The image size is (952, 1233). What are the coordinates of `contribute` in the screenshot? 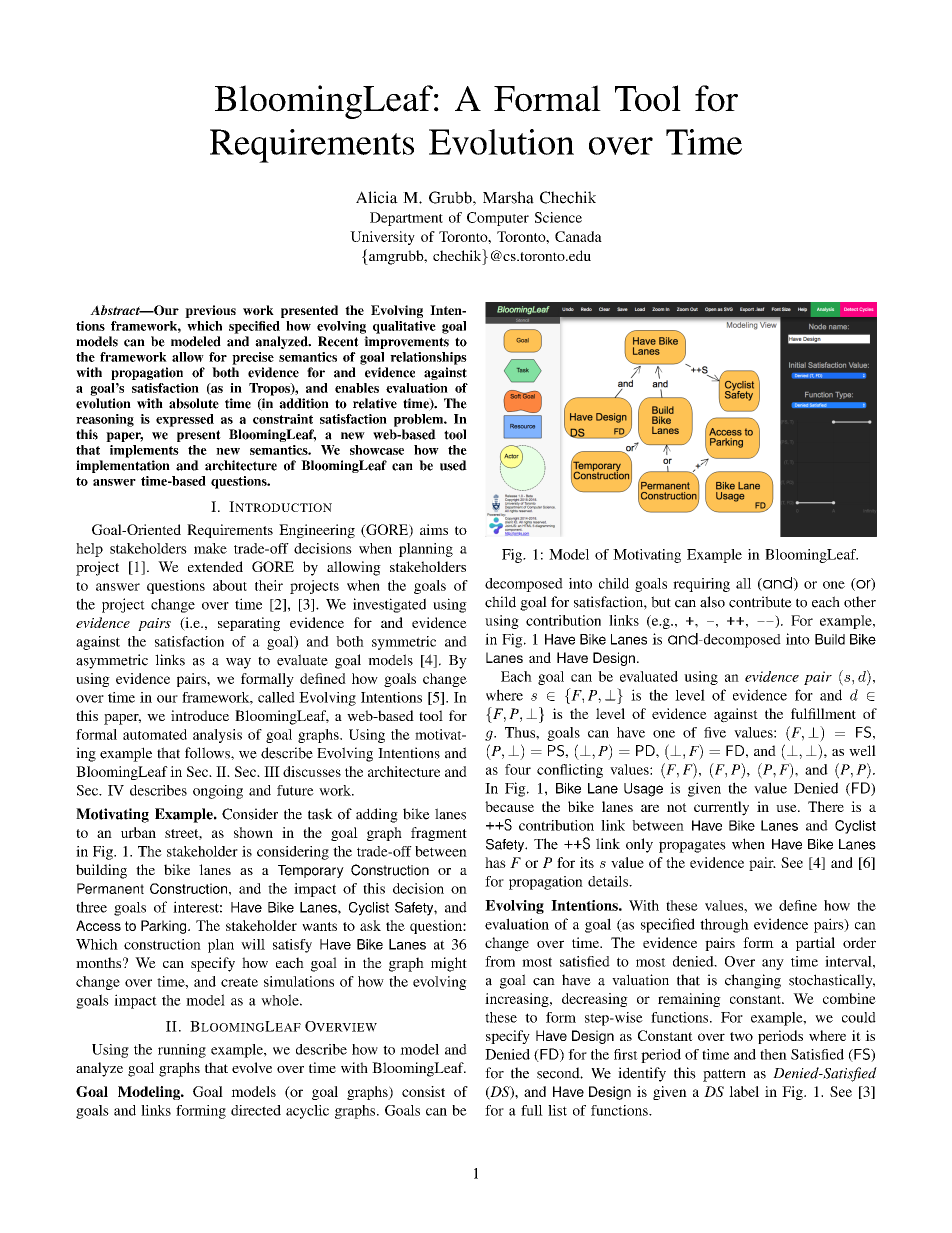 It's located at (760, 602).
